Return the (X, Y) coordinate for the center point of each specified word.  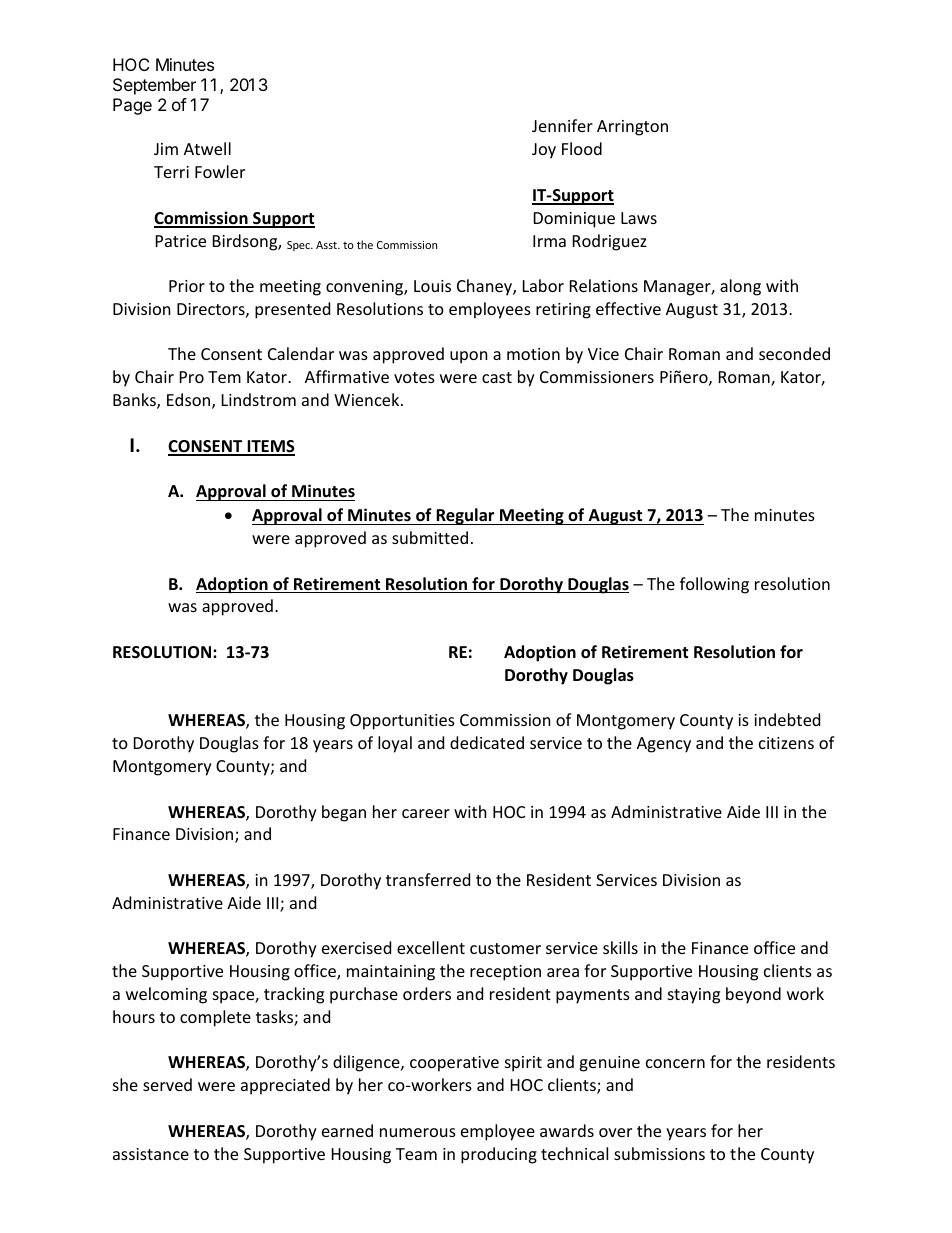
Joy (544, 151)
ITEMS (270, 447)
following (714, 585)
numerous (418, 1132)
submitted (430, 537)
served (167, 1084)
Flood (582, 148)
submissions (659, 1153)
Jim (166, 149)
